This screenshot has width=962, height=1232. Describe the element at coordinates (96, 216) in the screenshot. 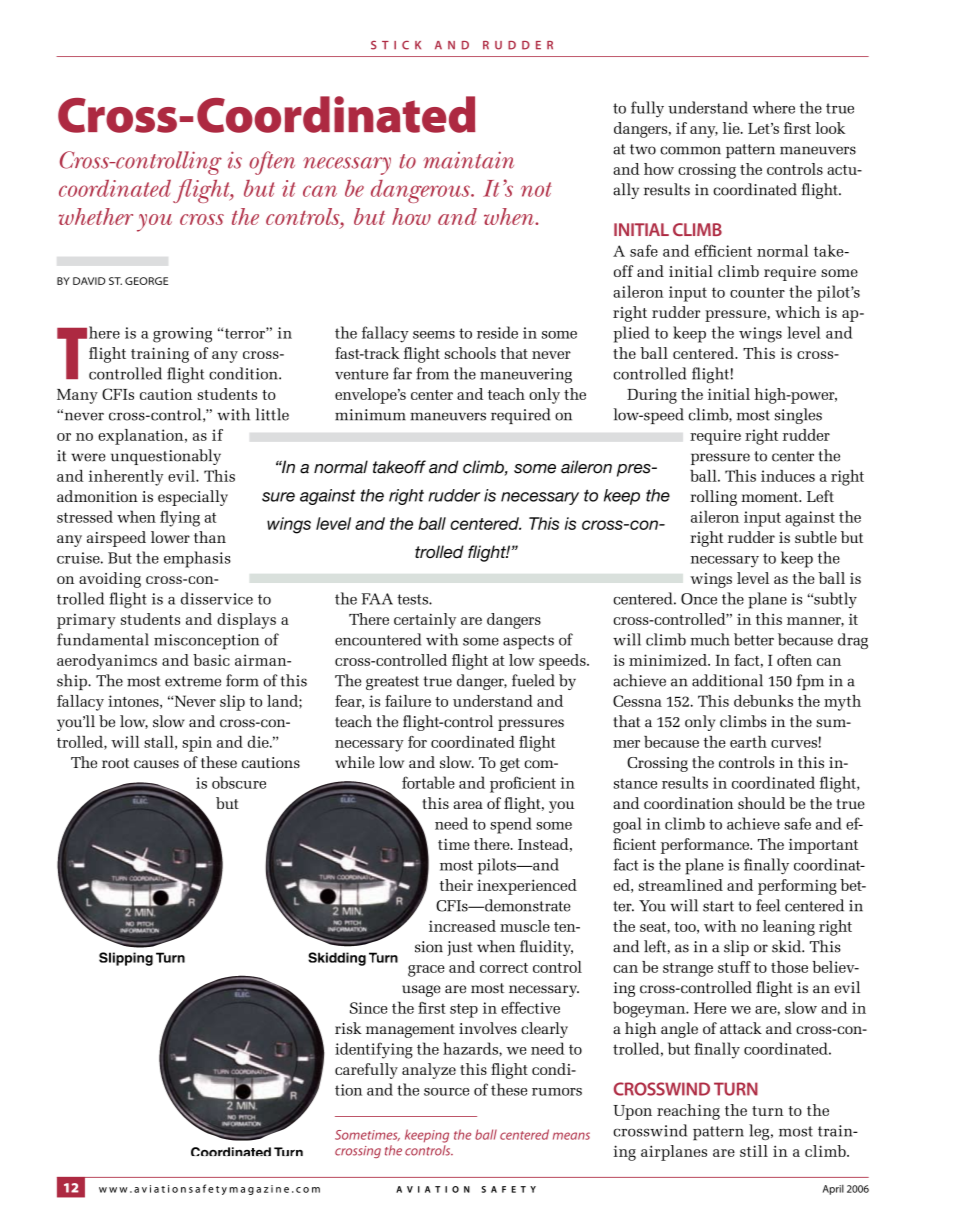

I see `whether` at that location.
